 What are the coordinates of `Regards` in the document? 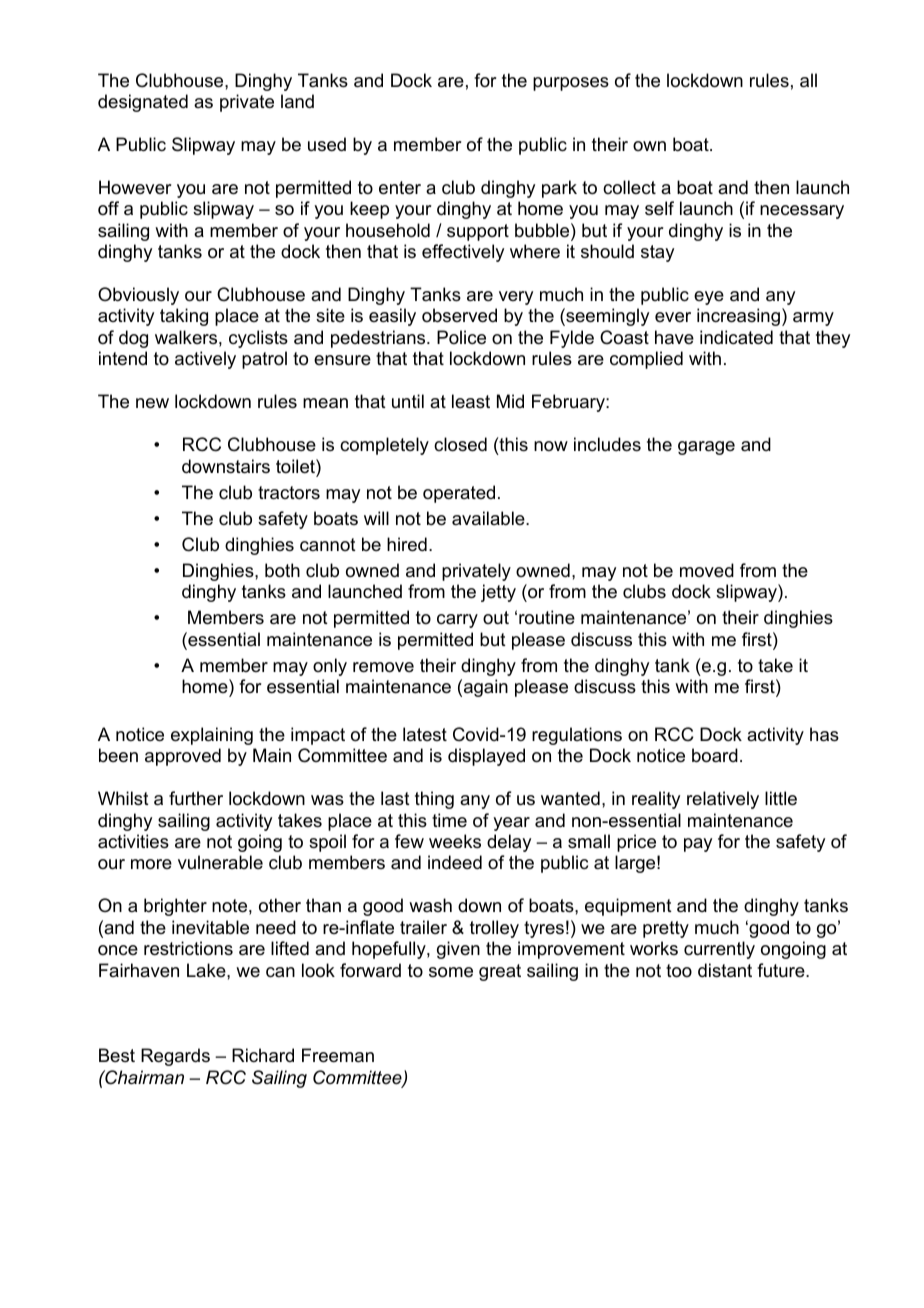 It's located at (175, 1057).
